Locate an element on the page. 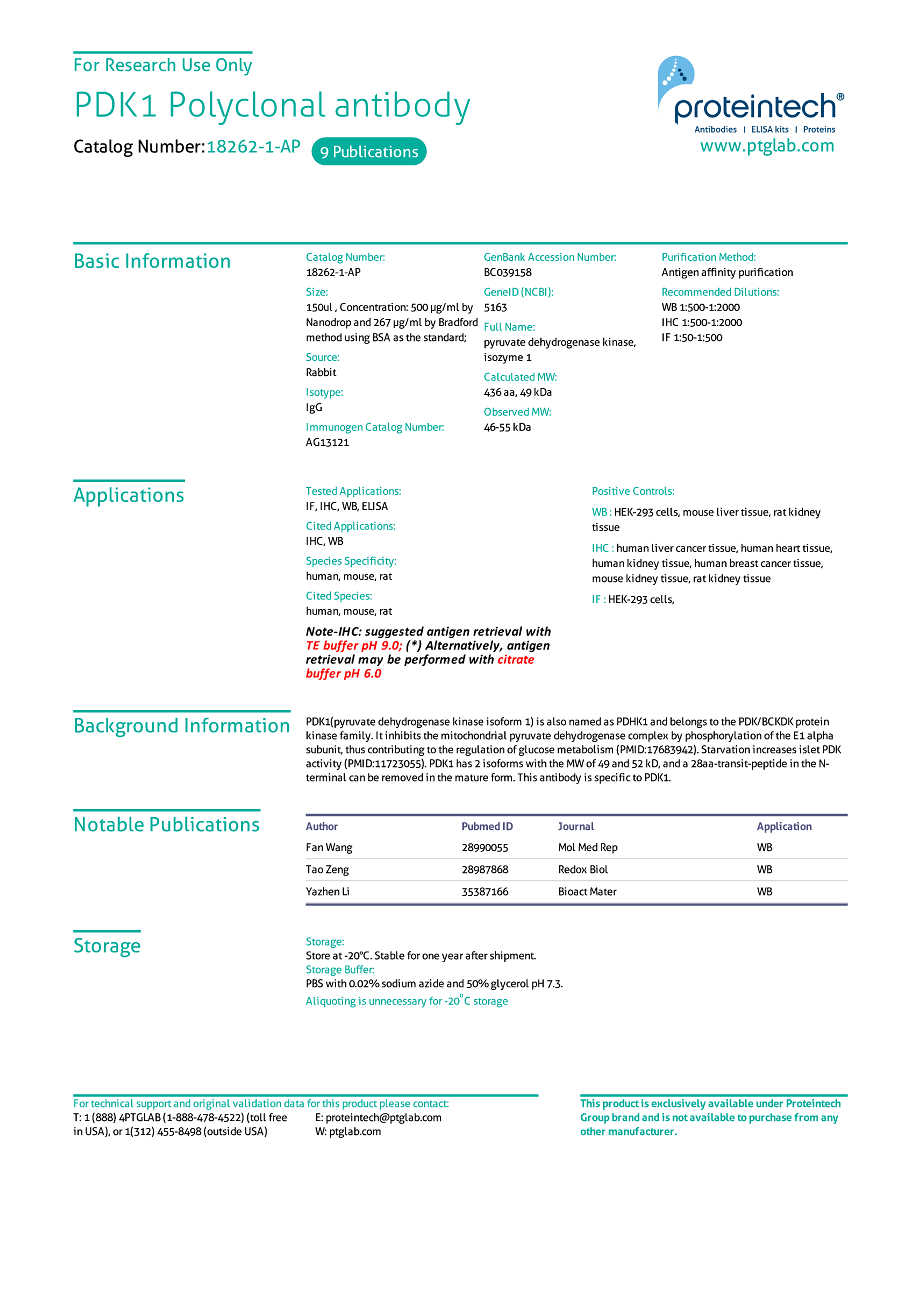 The image size is (924, 1307). Background is located at coordinates (126, 727).
